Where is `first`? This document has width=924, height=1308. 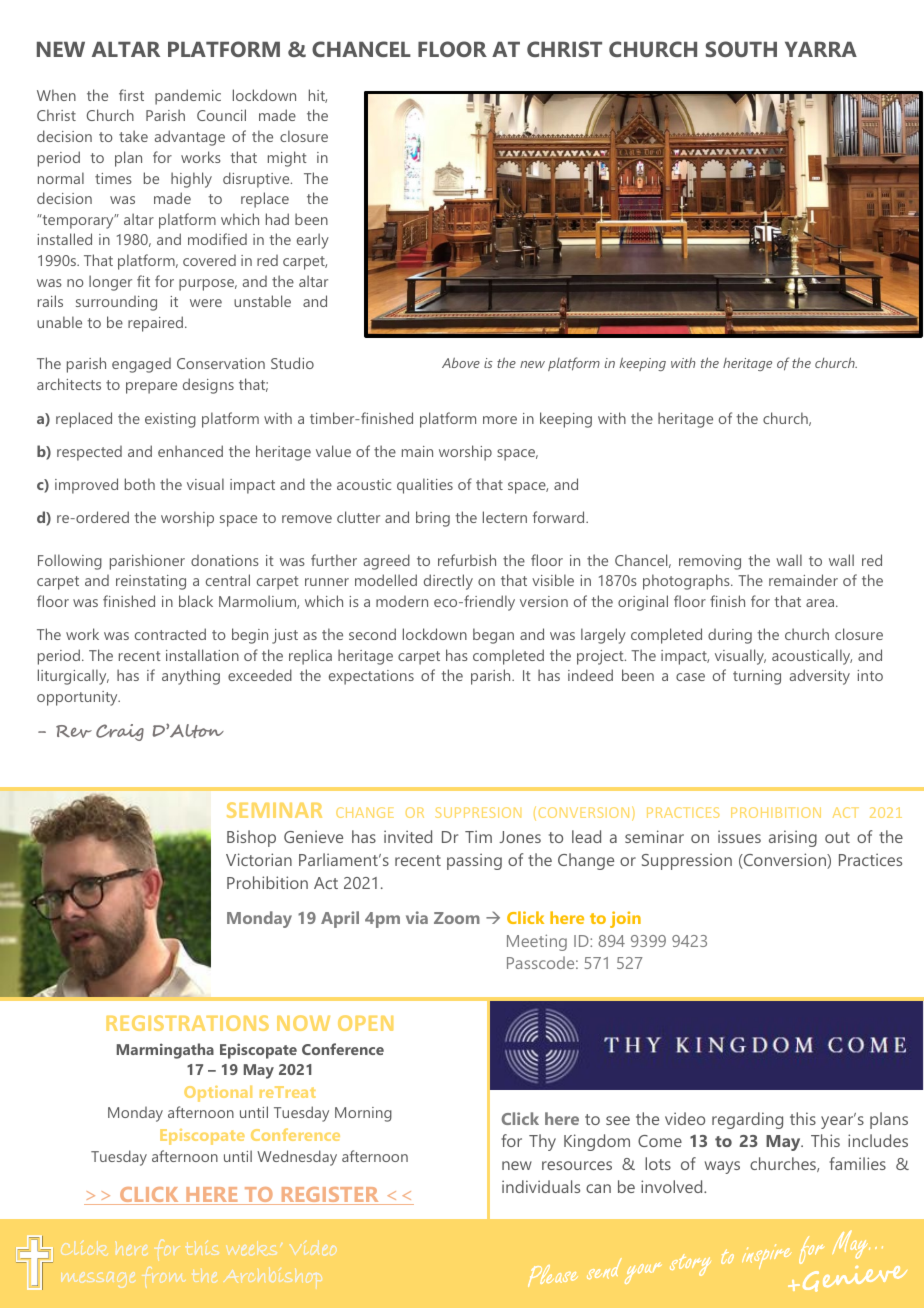
first is located at coordinates (131, 95).
